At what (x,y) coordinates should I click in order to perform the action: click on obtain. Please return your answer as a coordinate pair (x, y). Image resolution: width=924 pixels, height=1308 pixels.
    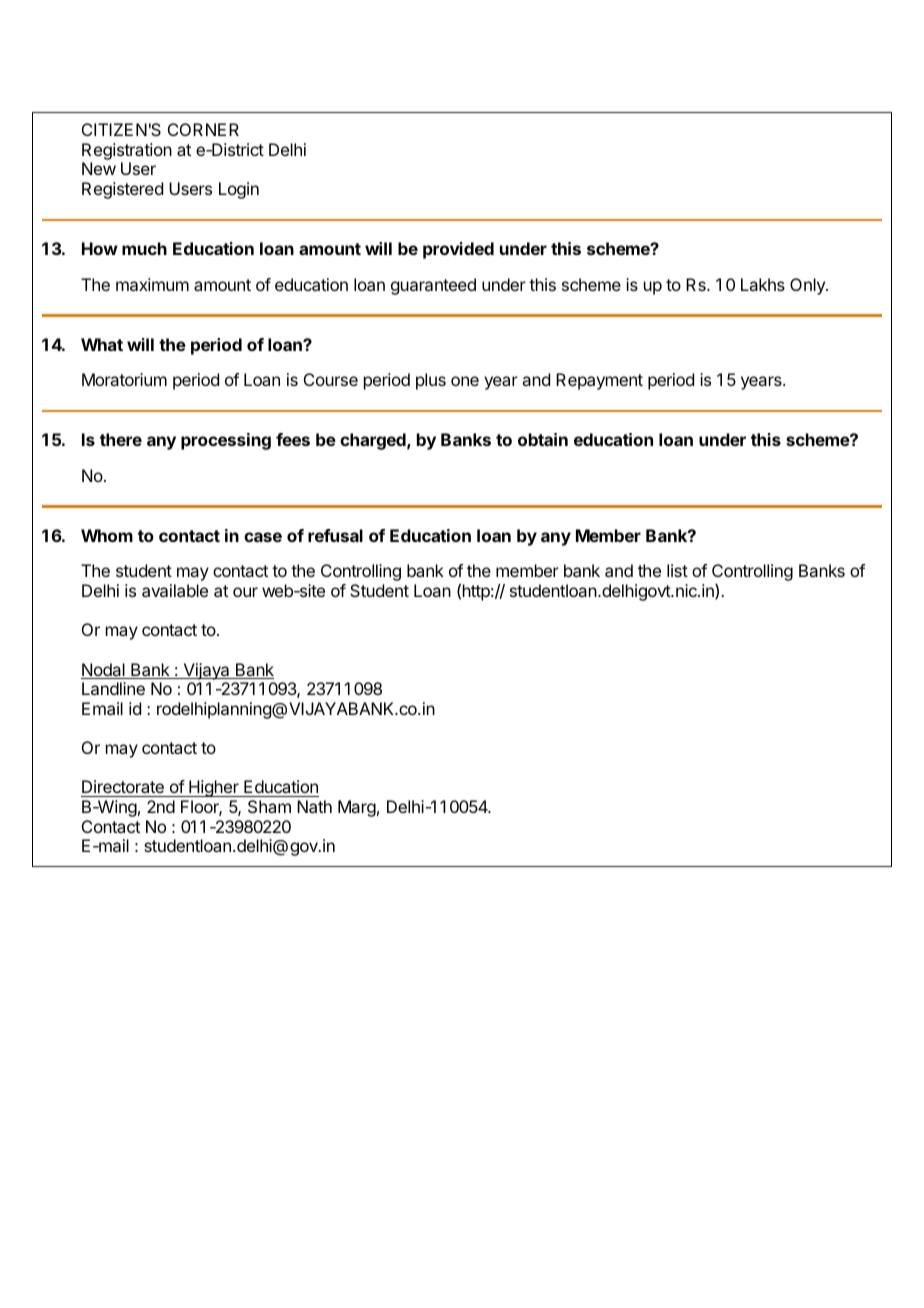
    Looking at the image, I should click on (543, 439).
